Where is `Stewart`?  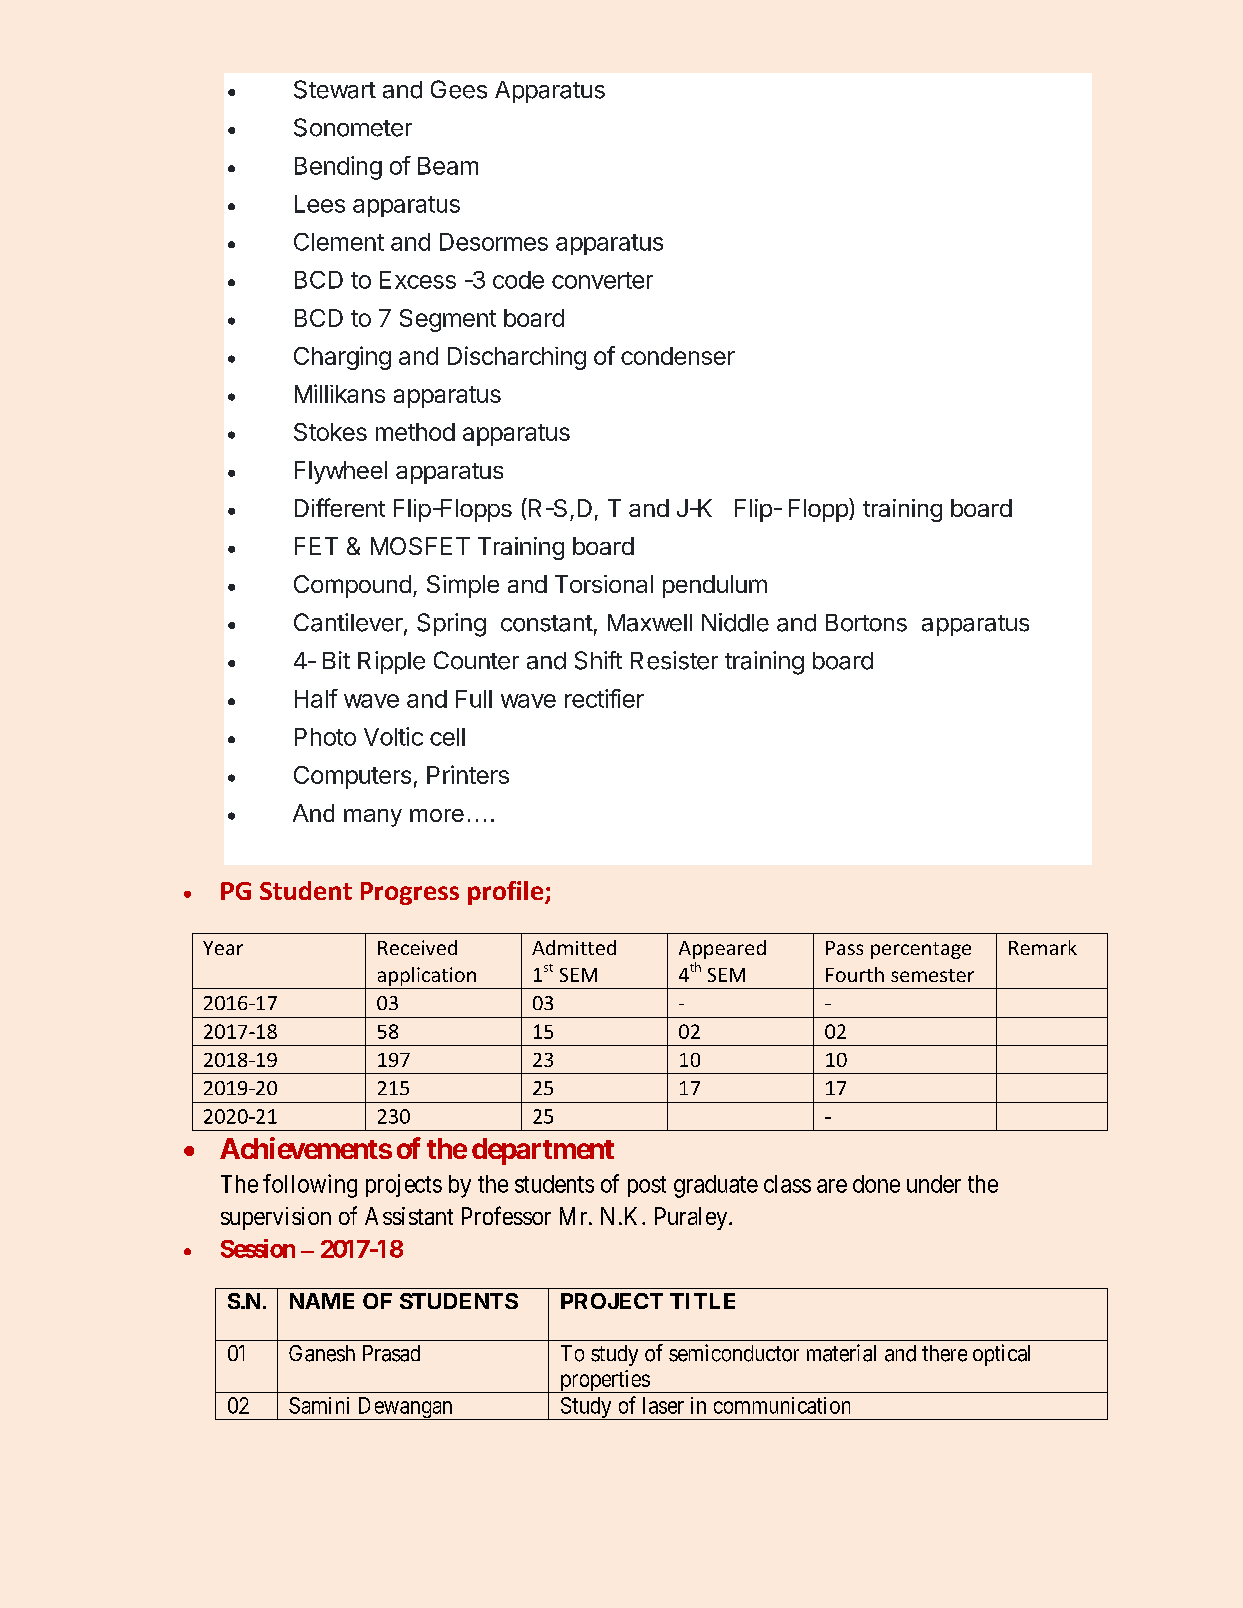
Stewart is located at coordinates (335, 89).
